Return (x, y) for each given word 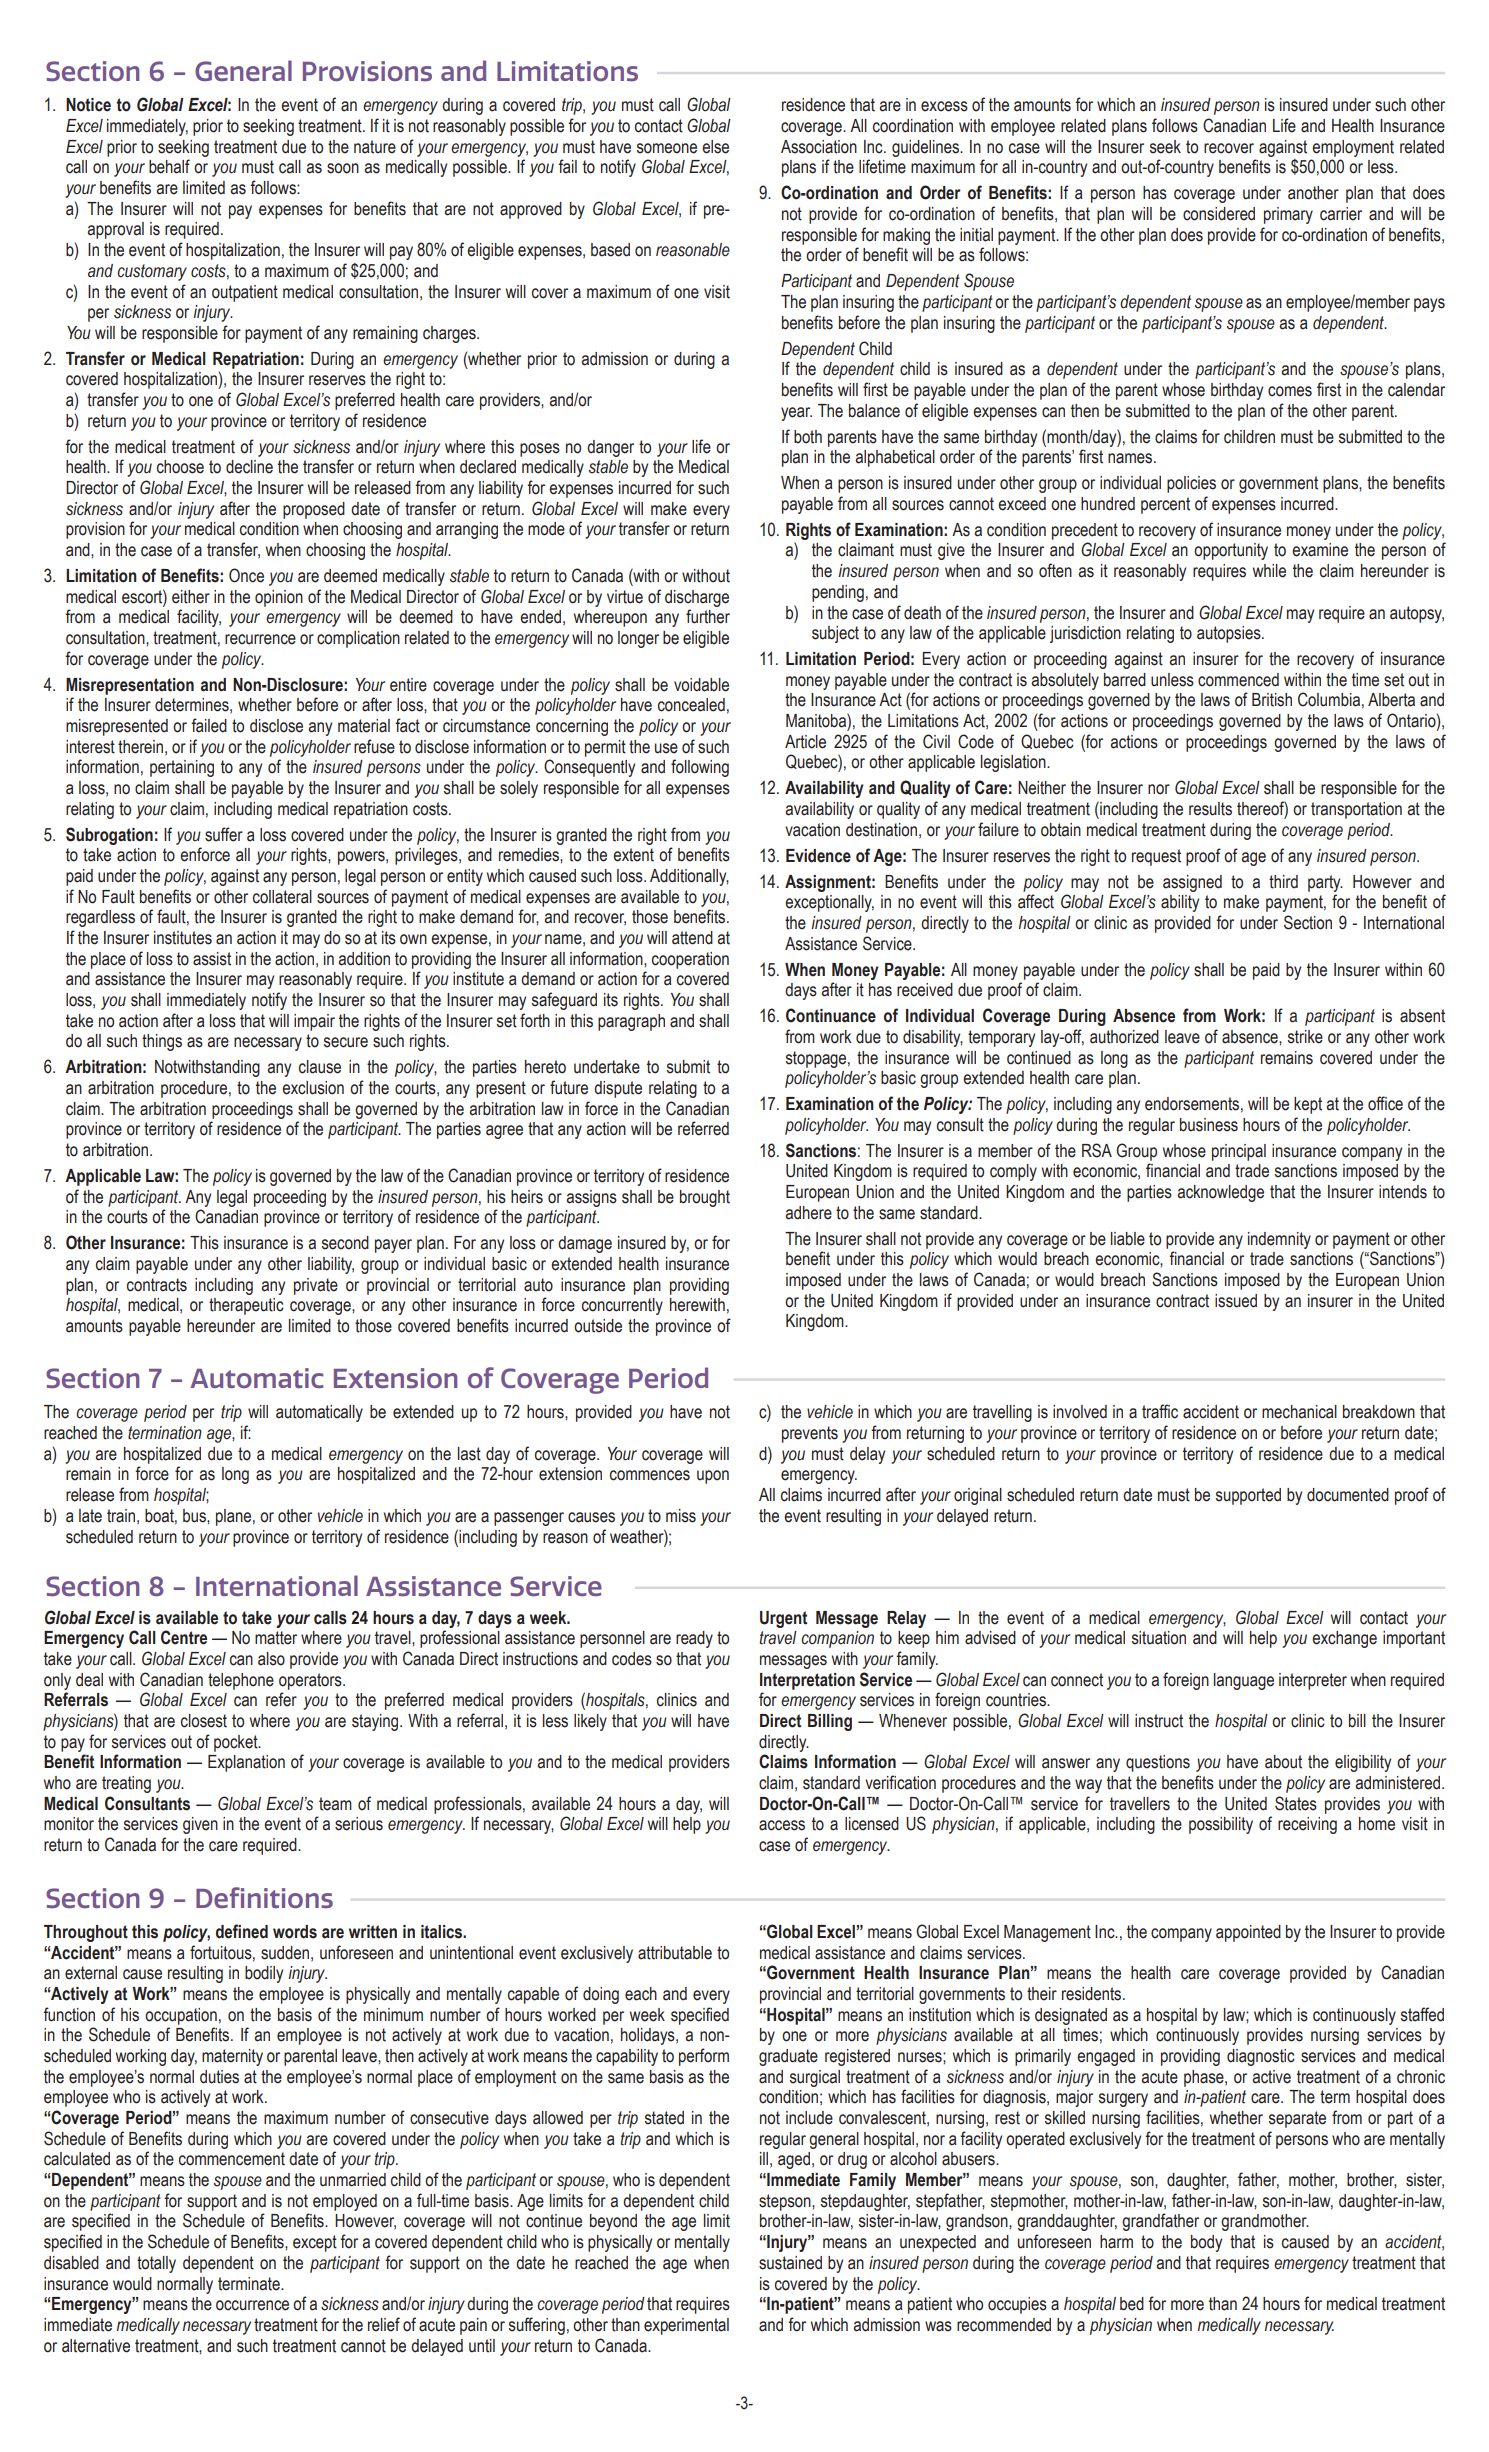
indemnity (1279, 1240)
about (1283, 1762)
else (715, 147)
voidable (701, 685)
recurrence (260, 639)
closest (204, 1721)
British (1272, 700)
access (782, 1825)
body (1206, 2243)
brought (705, 1198)
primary (1288, 215)
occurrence (252, 2305)
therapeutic (246, 1306)
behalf (169, 166)
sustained (790, 2263)
